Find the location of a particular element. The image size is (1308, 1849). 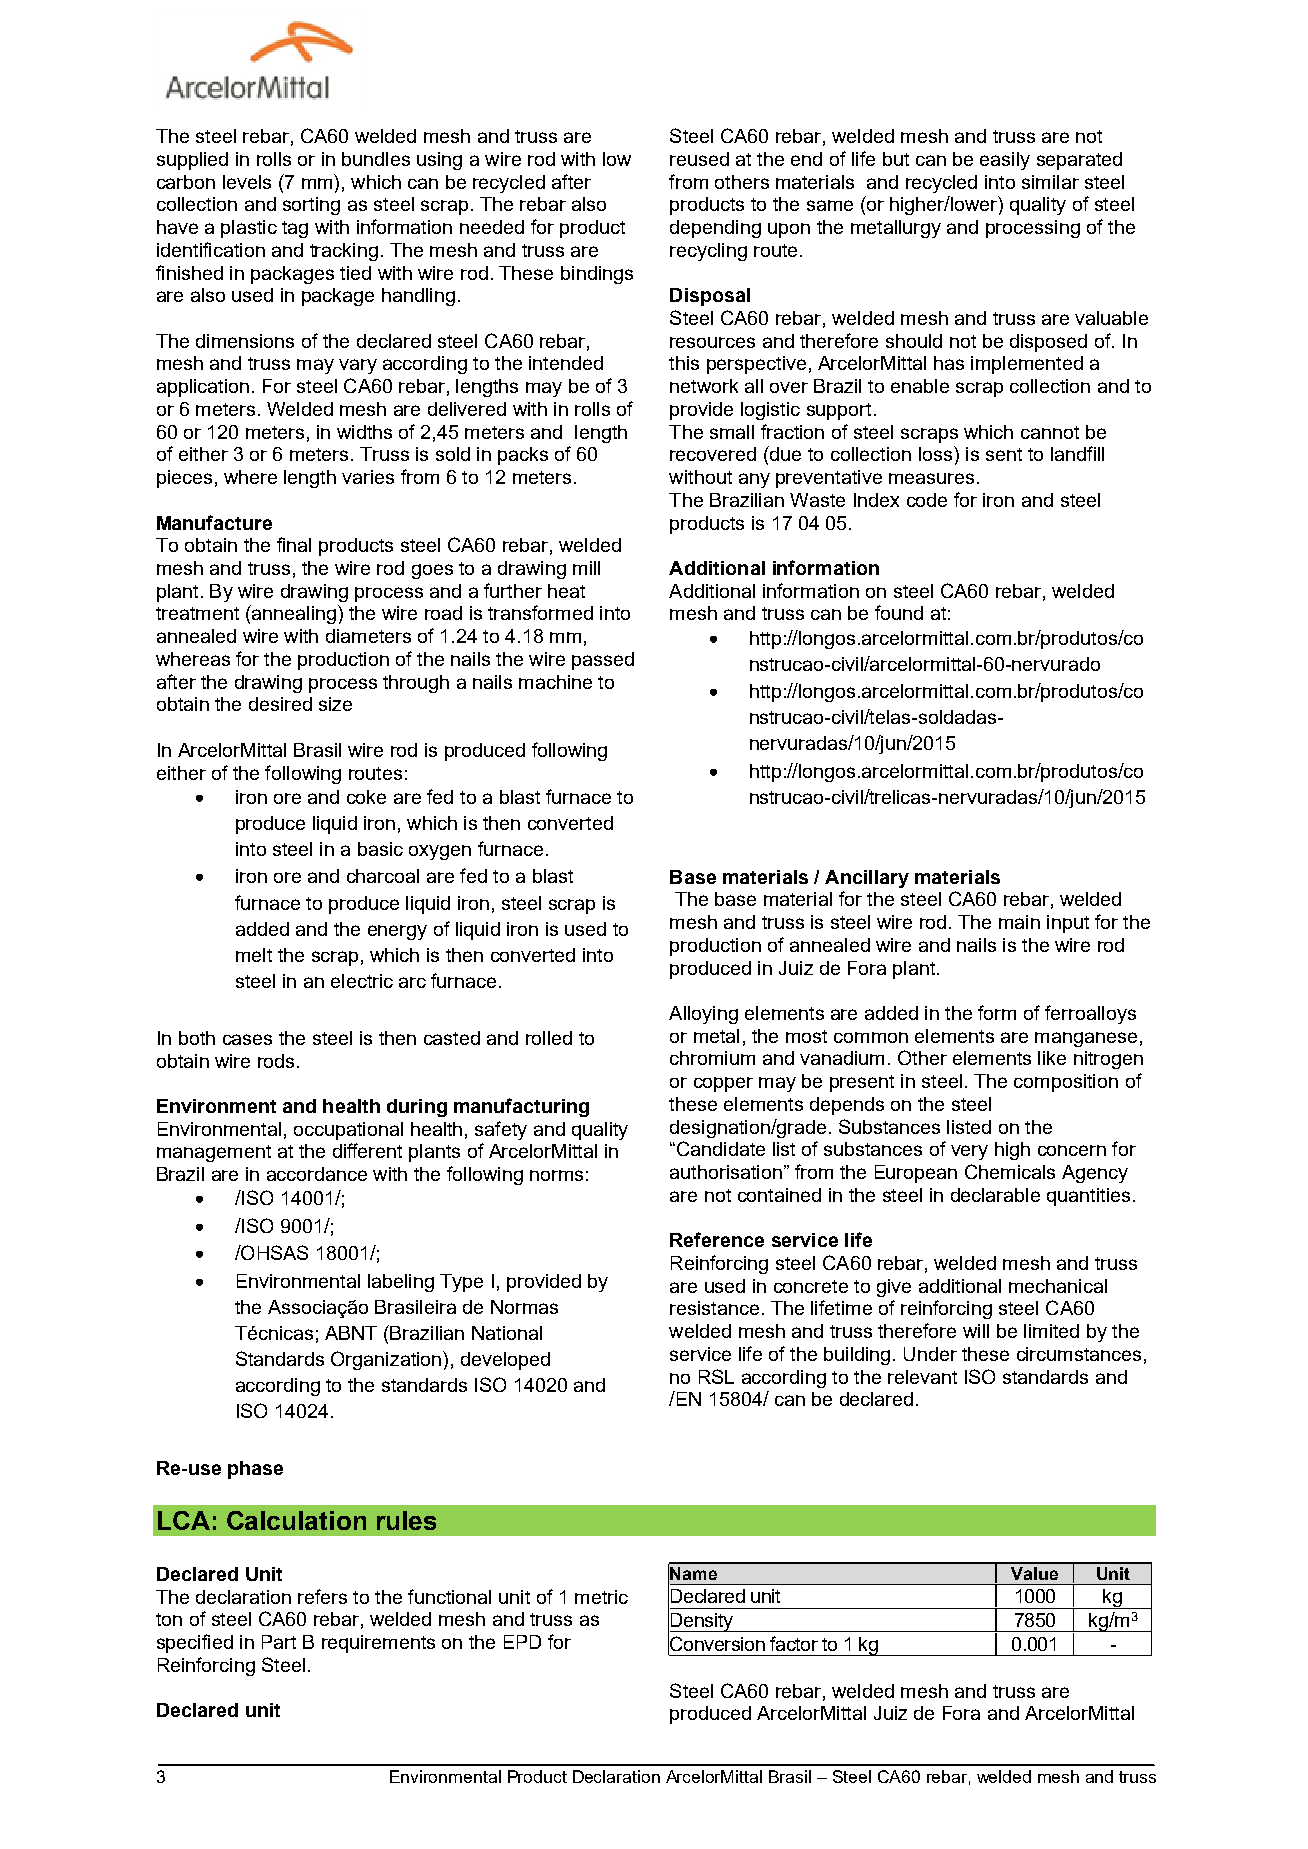

metric is located at coordinates (601, 1597).
